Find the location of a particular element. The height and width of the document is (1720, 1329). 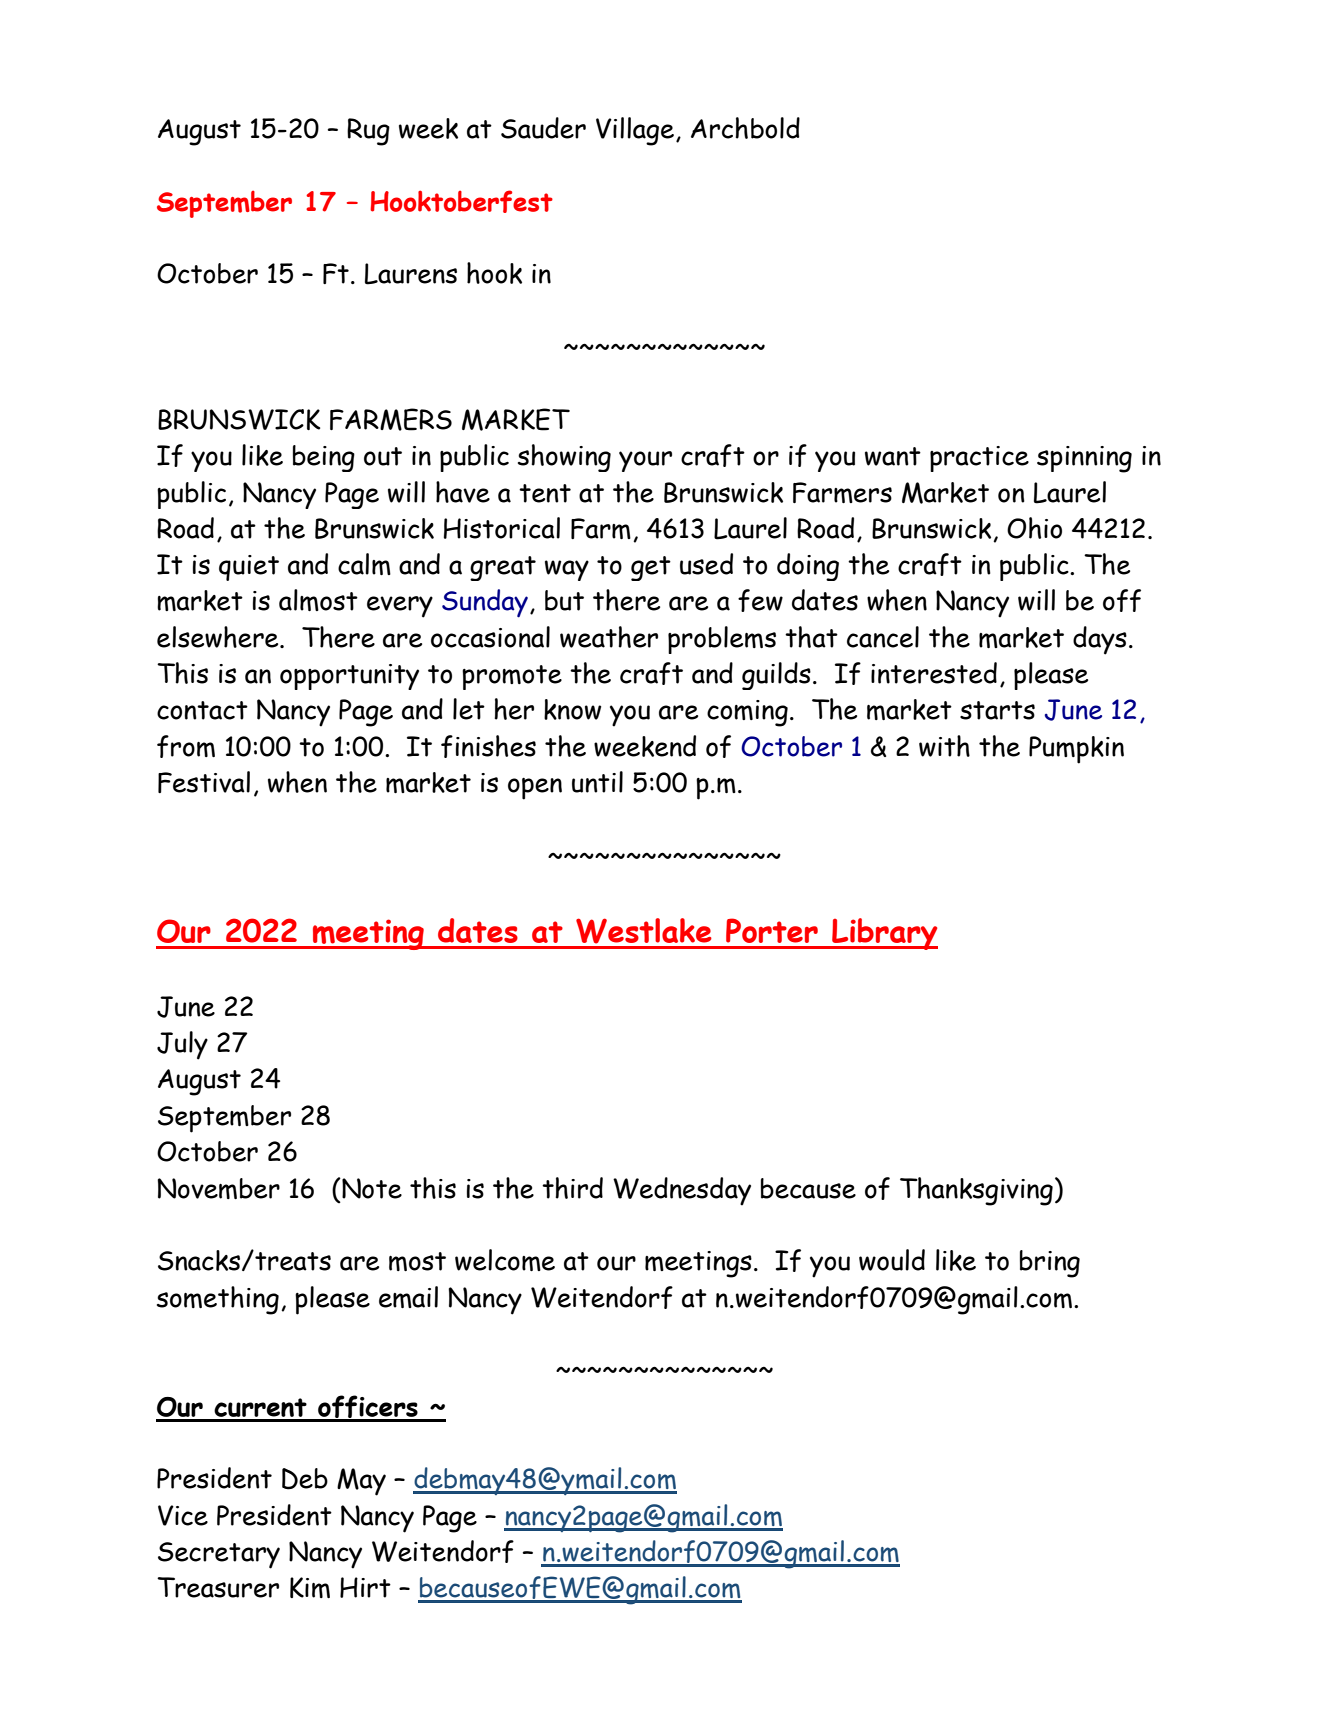

Wednesday is located at coordinates (682, 1191).
